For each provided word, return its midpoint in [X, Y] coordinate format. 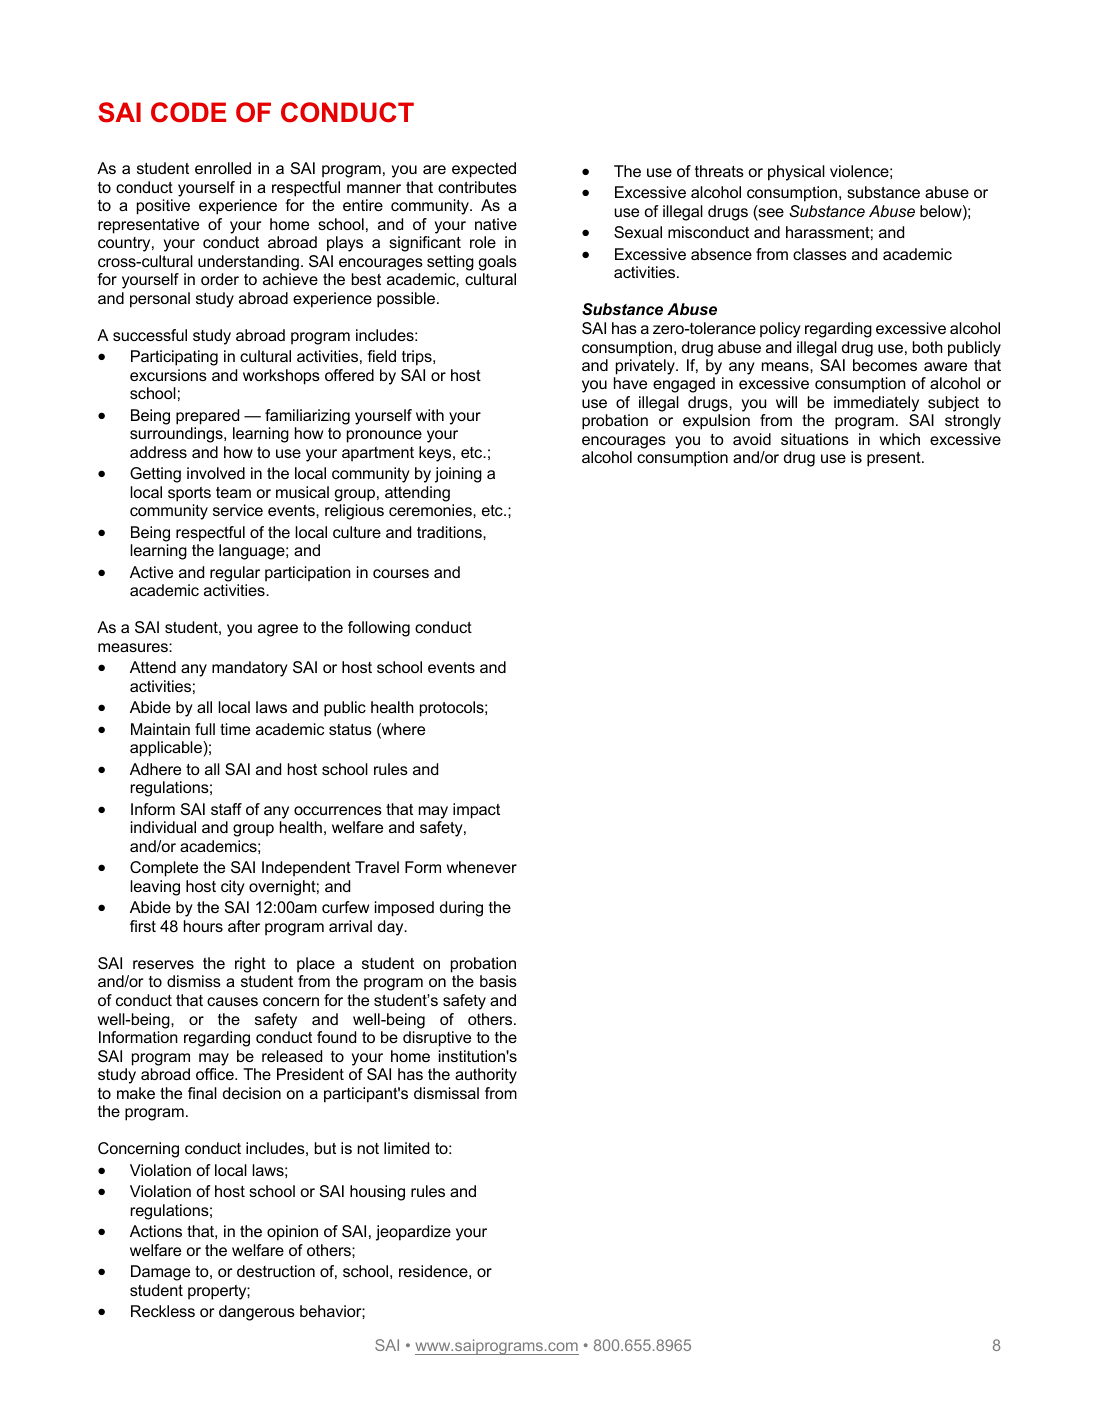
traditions [450, 532]
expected [484, 170]
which [900, 439]
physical [796, 173]
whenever [482, 867]
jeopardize [413, 1233]
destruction [276, 1271]
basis [498, 981]
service [238, 510]
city [233, 888]
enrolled [223, 168]
